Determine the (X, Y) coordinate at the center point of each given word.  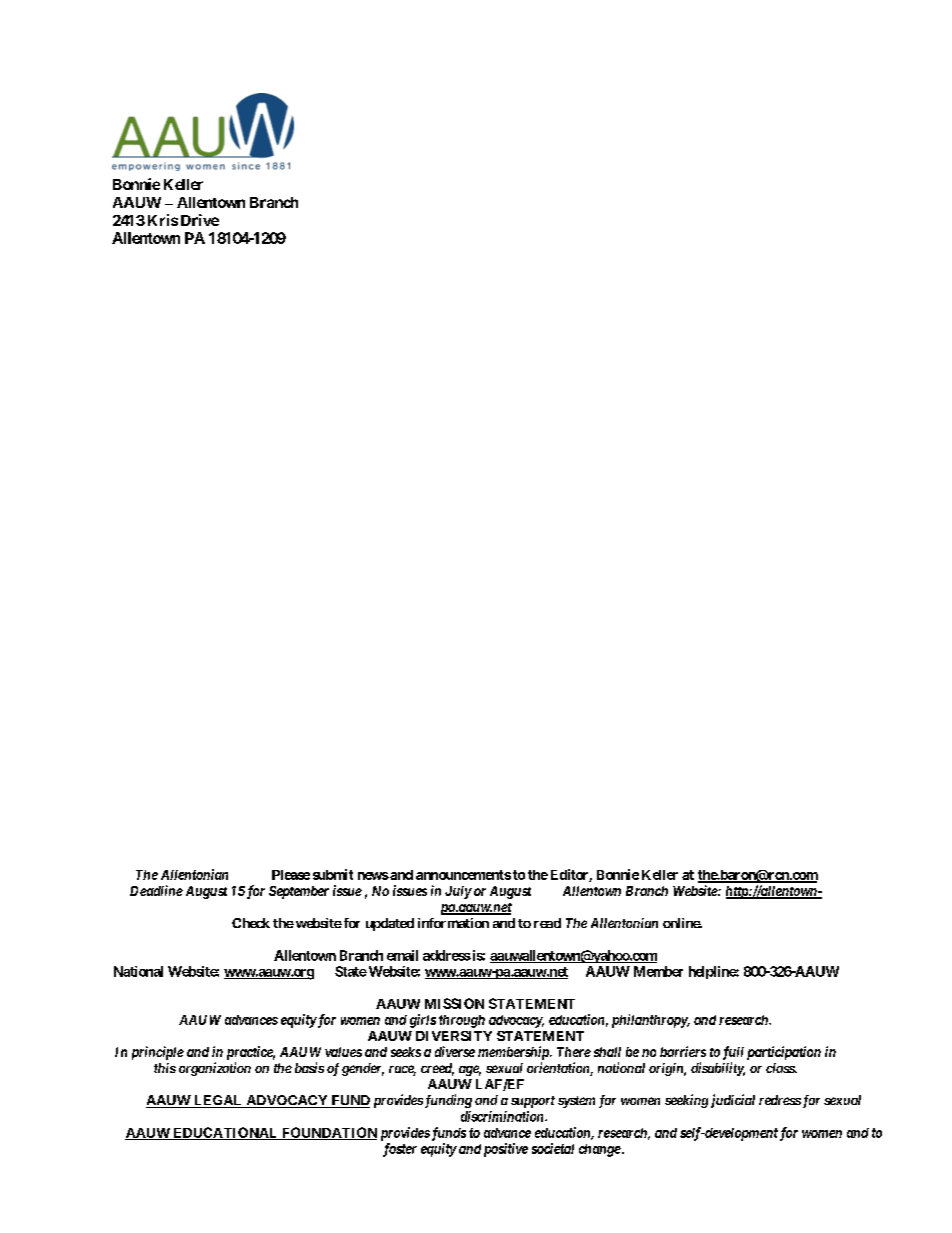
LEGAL (218, 1101)
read (547, 923)
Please (291, 875)
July (458, 892)
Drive (200, 220)
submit (333, 874)
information (453, 923)
